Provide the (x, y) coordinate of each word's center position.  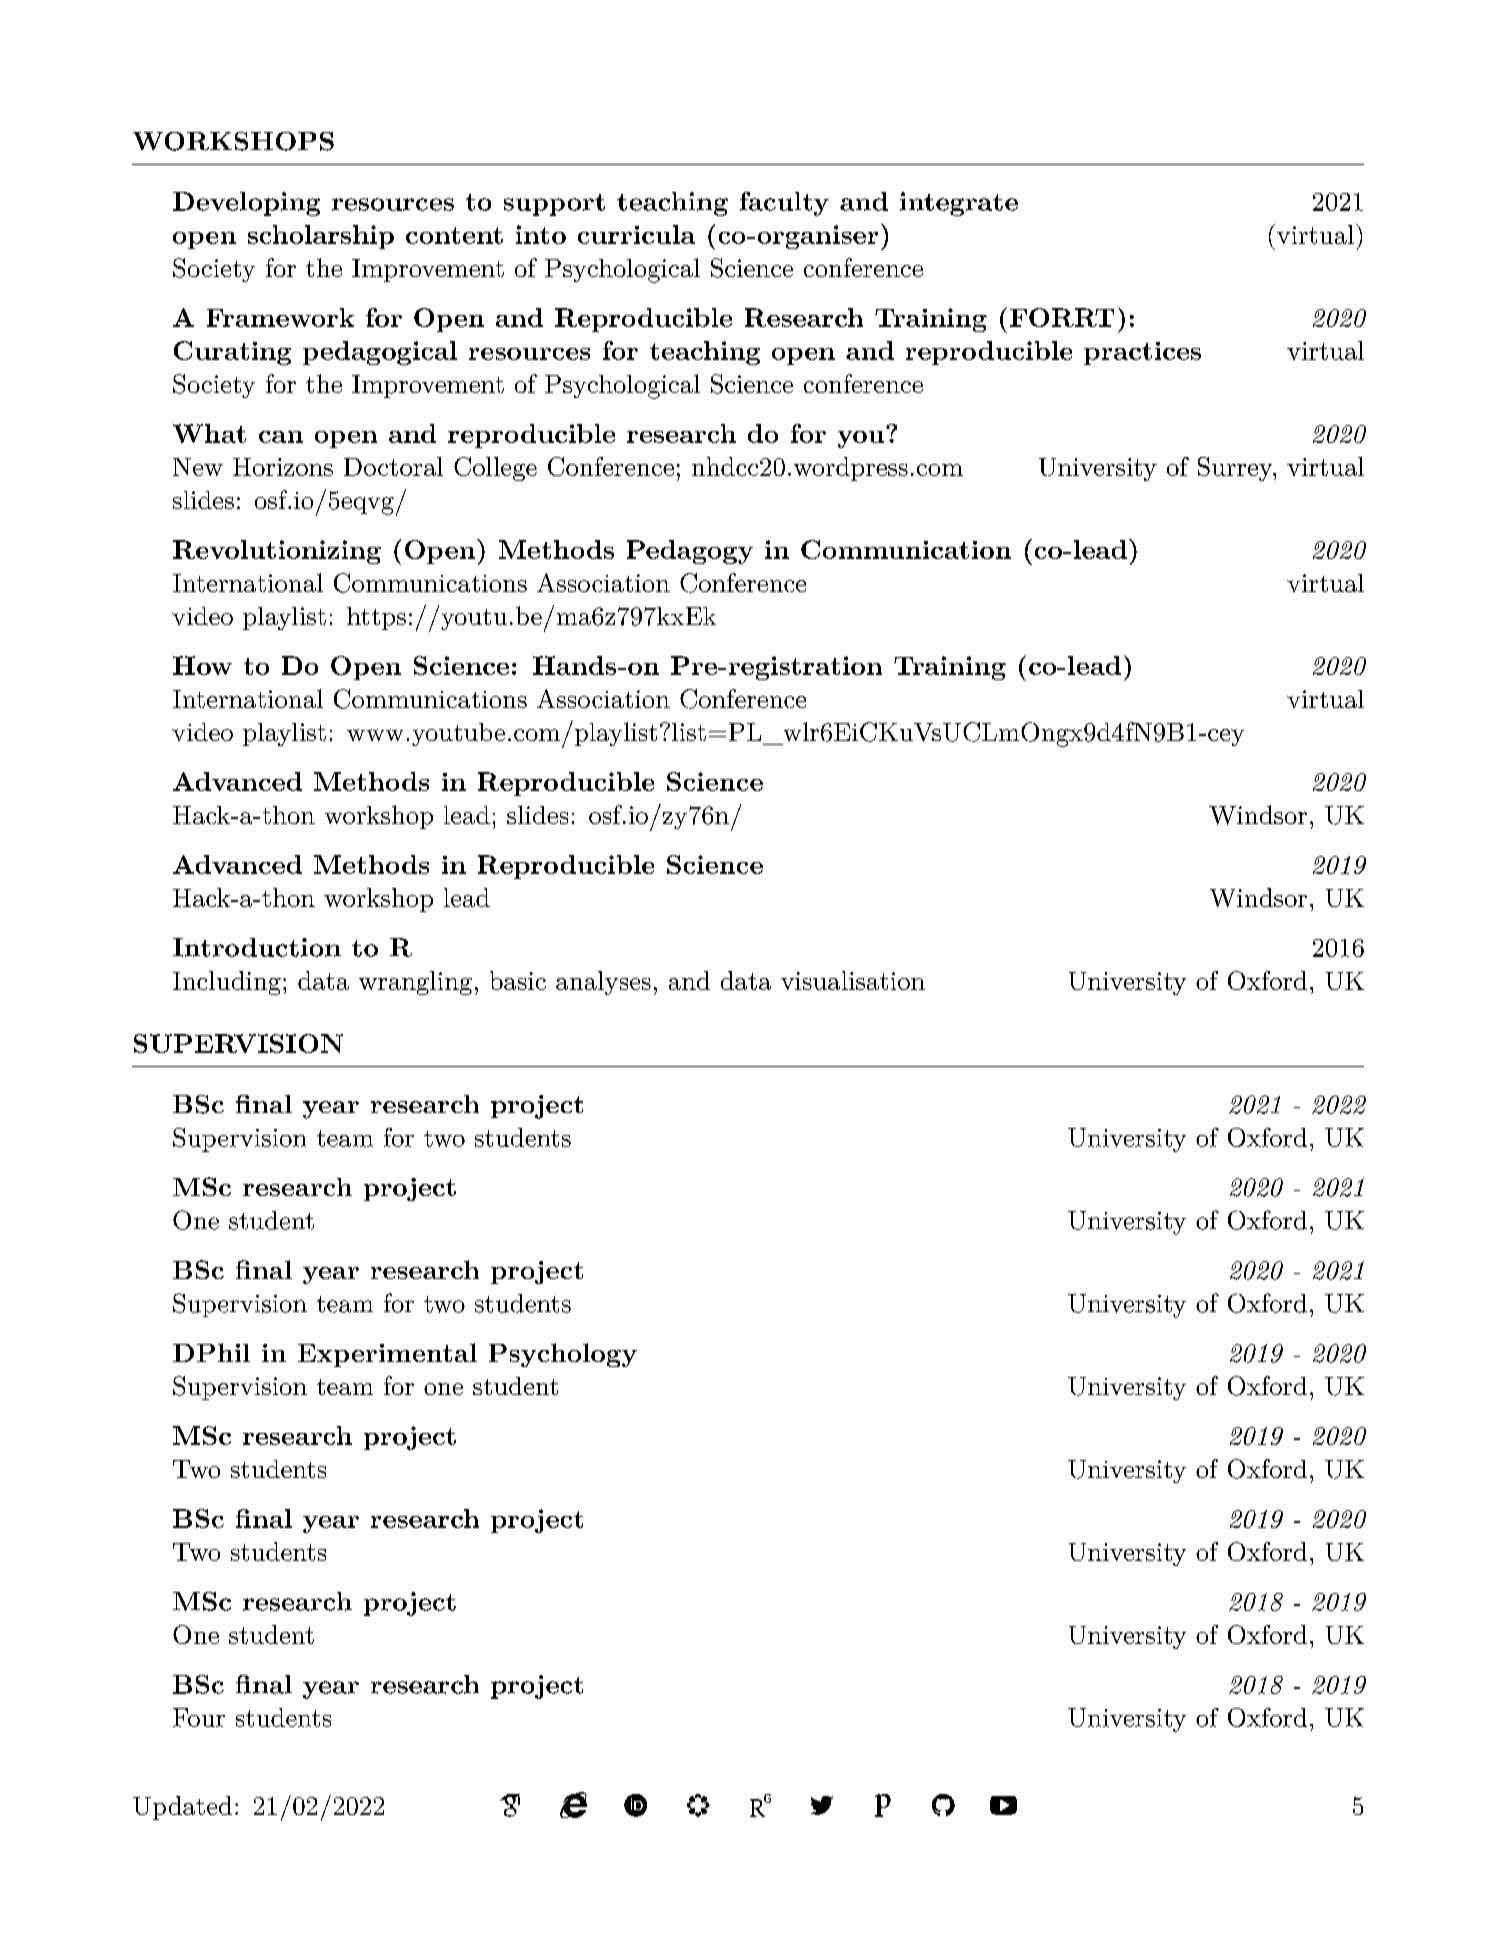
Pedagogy (690, 552)
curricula (636, 234)
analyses (603, 983)
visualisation (853, 980)
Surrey (1236, 469)
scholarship (321, 237)
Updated (182, 1808)
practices (1142, 353)
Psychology (563, 1355)
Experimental (387, 1355)
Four (199, 1717)
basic (518, 980)
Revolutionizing (277, 552)
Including (227, 983)
